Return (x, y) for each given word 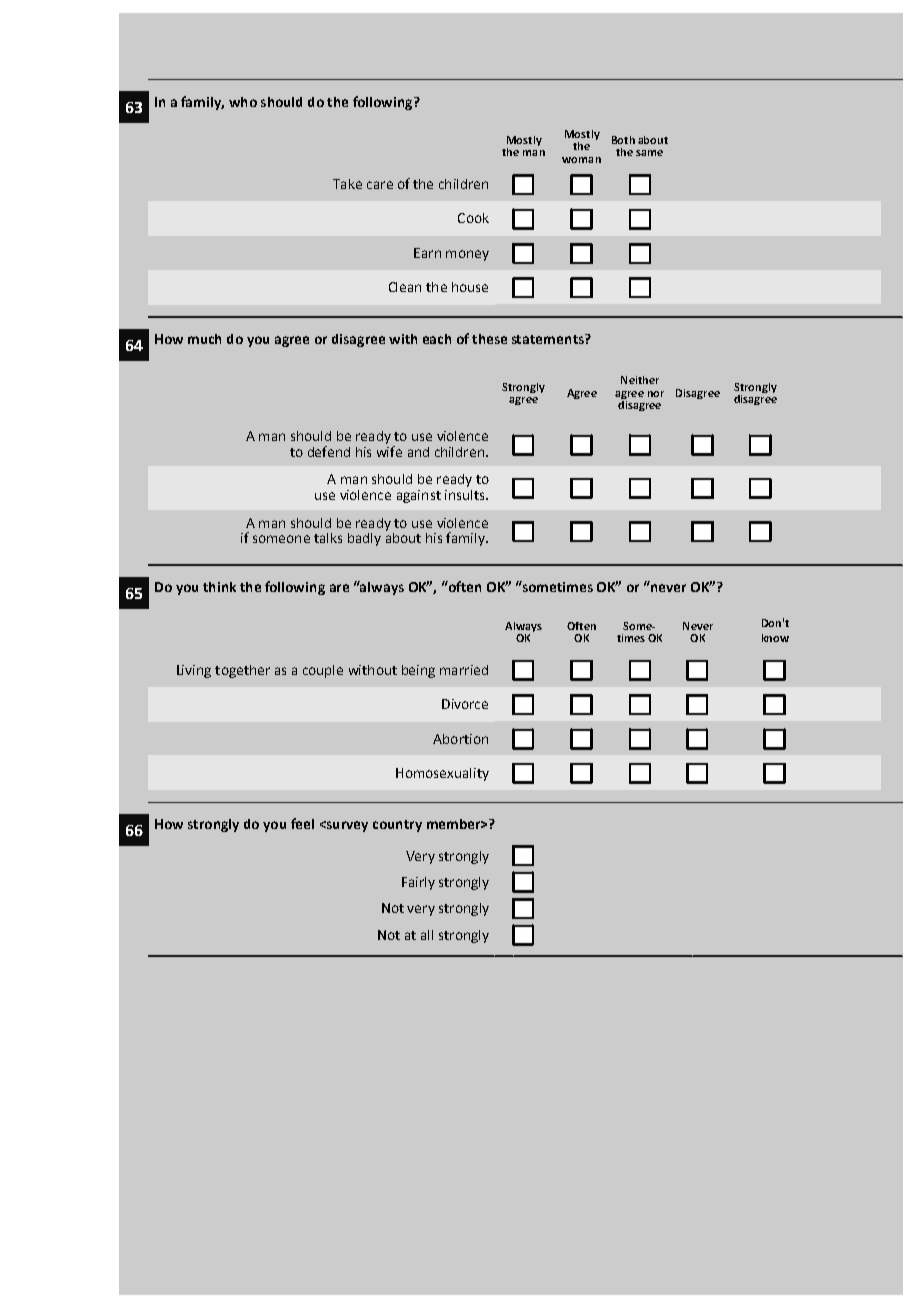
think (219, 587)
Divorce (465, 704)
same (649, 153)
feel (302, 823)
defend (329, 451)
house (470, 287)
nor (656, 394)
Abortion (460, 739)
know (775, 638)
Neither (640, 380)
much (204, 339)
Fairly (418, 883)
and (418, 452)
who (243, 102)
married (464, 670)
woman (581, 160)
